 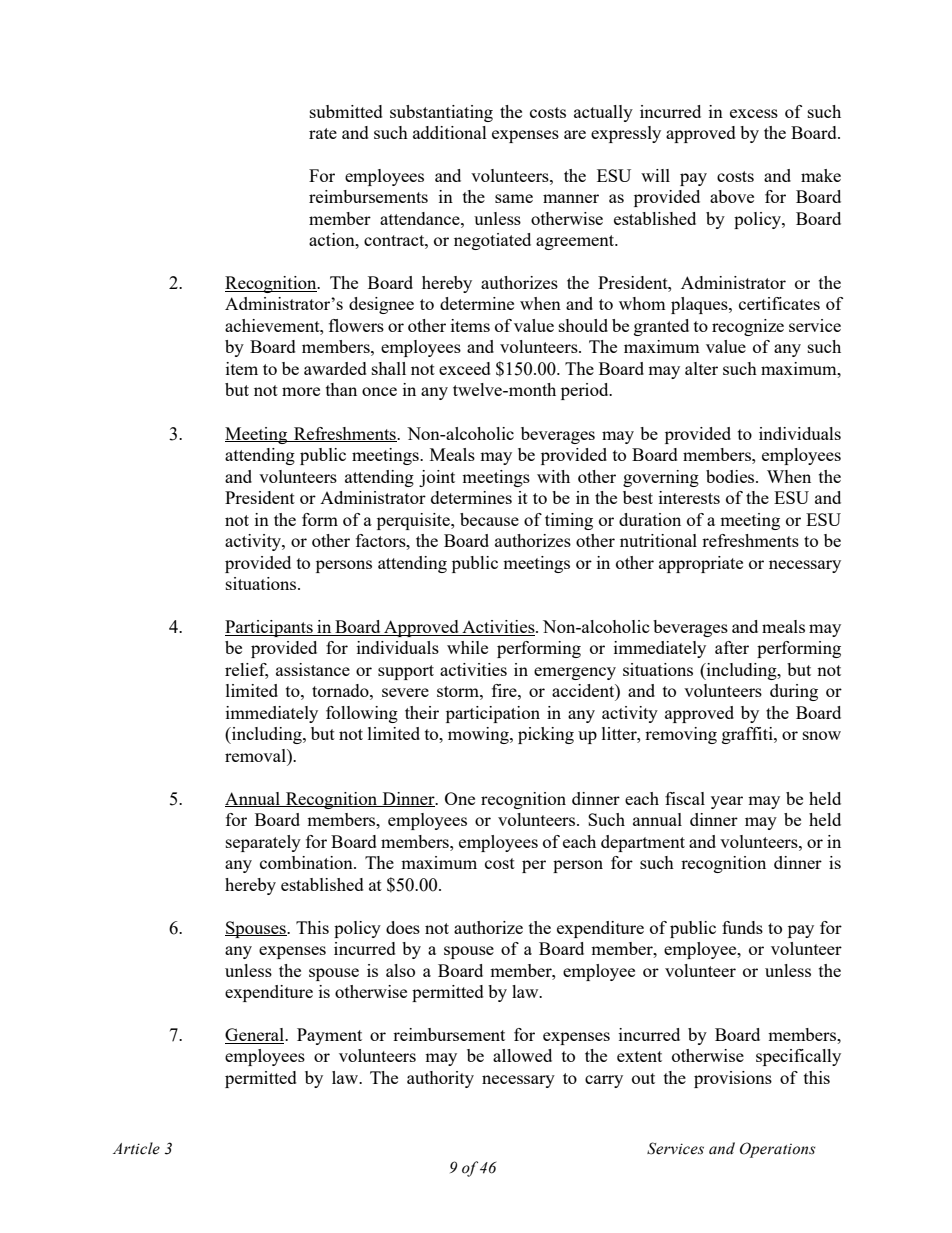 I want to click on submitted, so click(x=346, y=111).
